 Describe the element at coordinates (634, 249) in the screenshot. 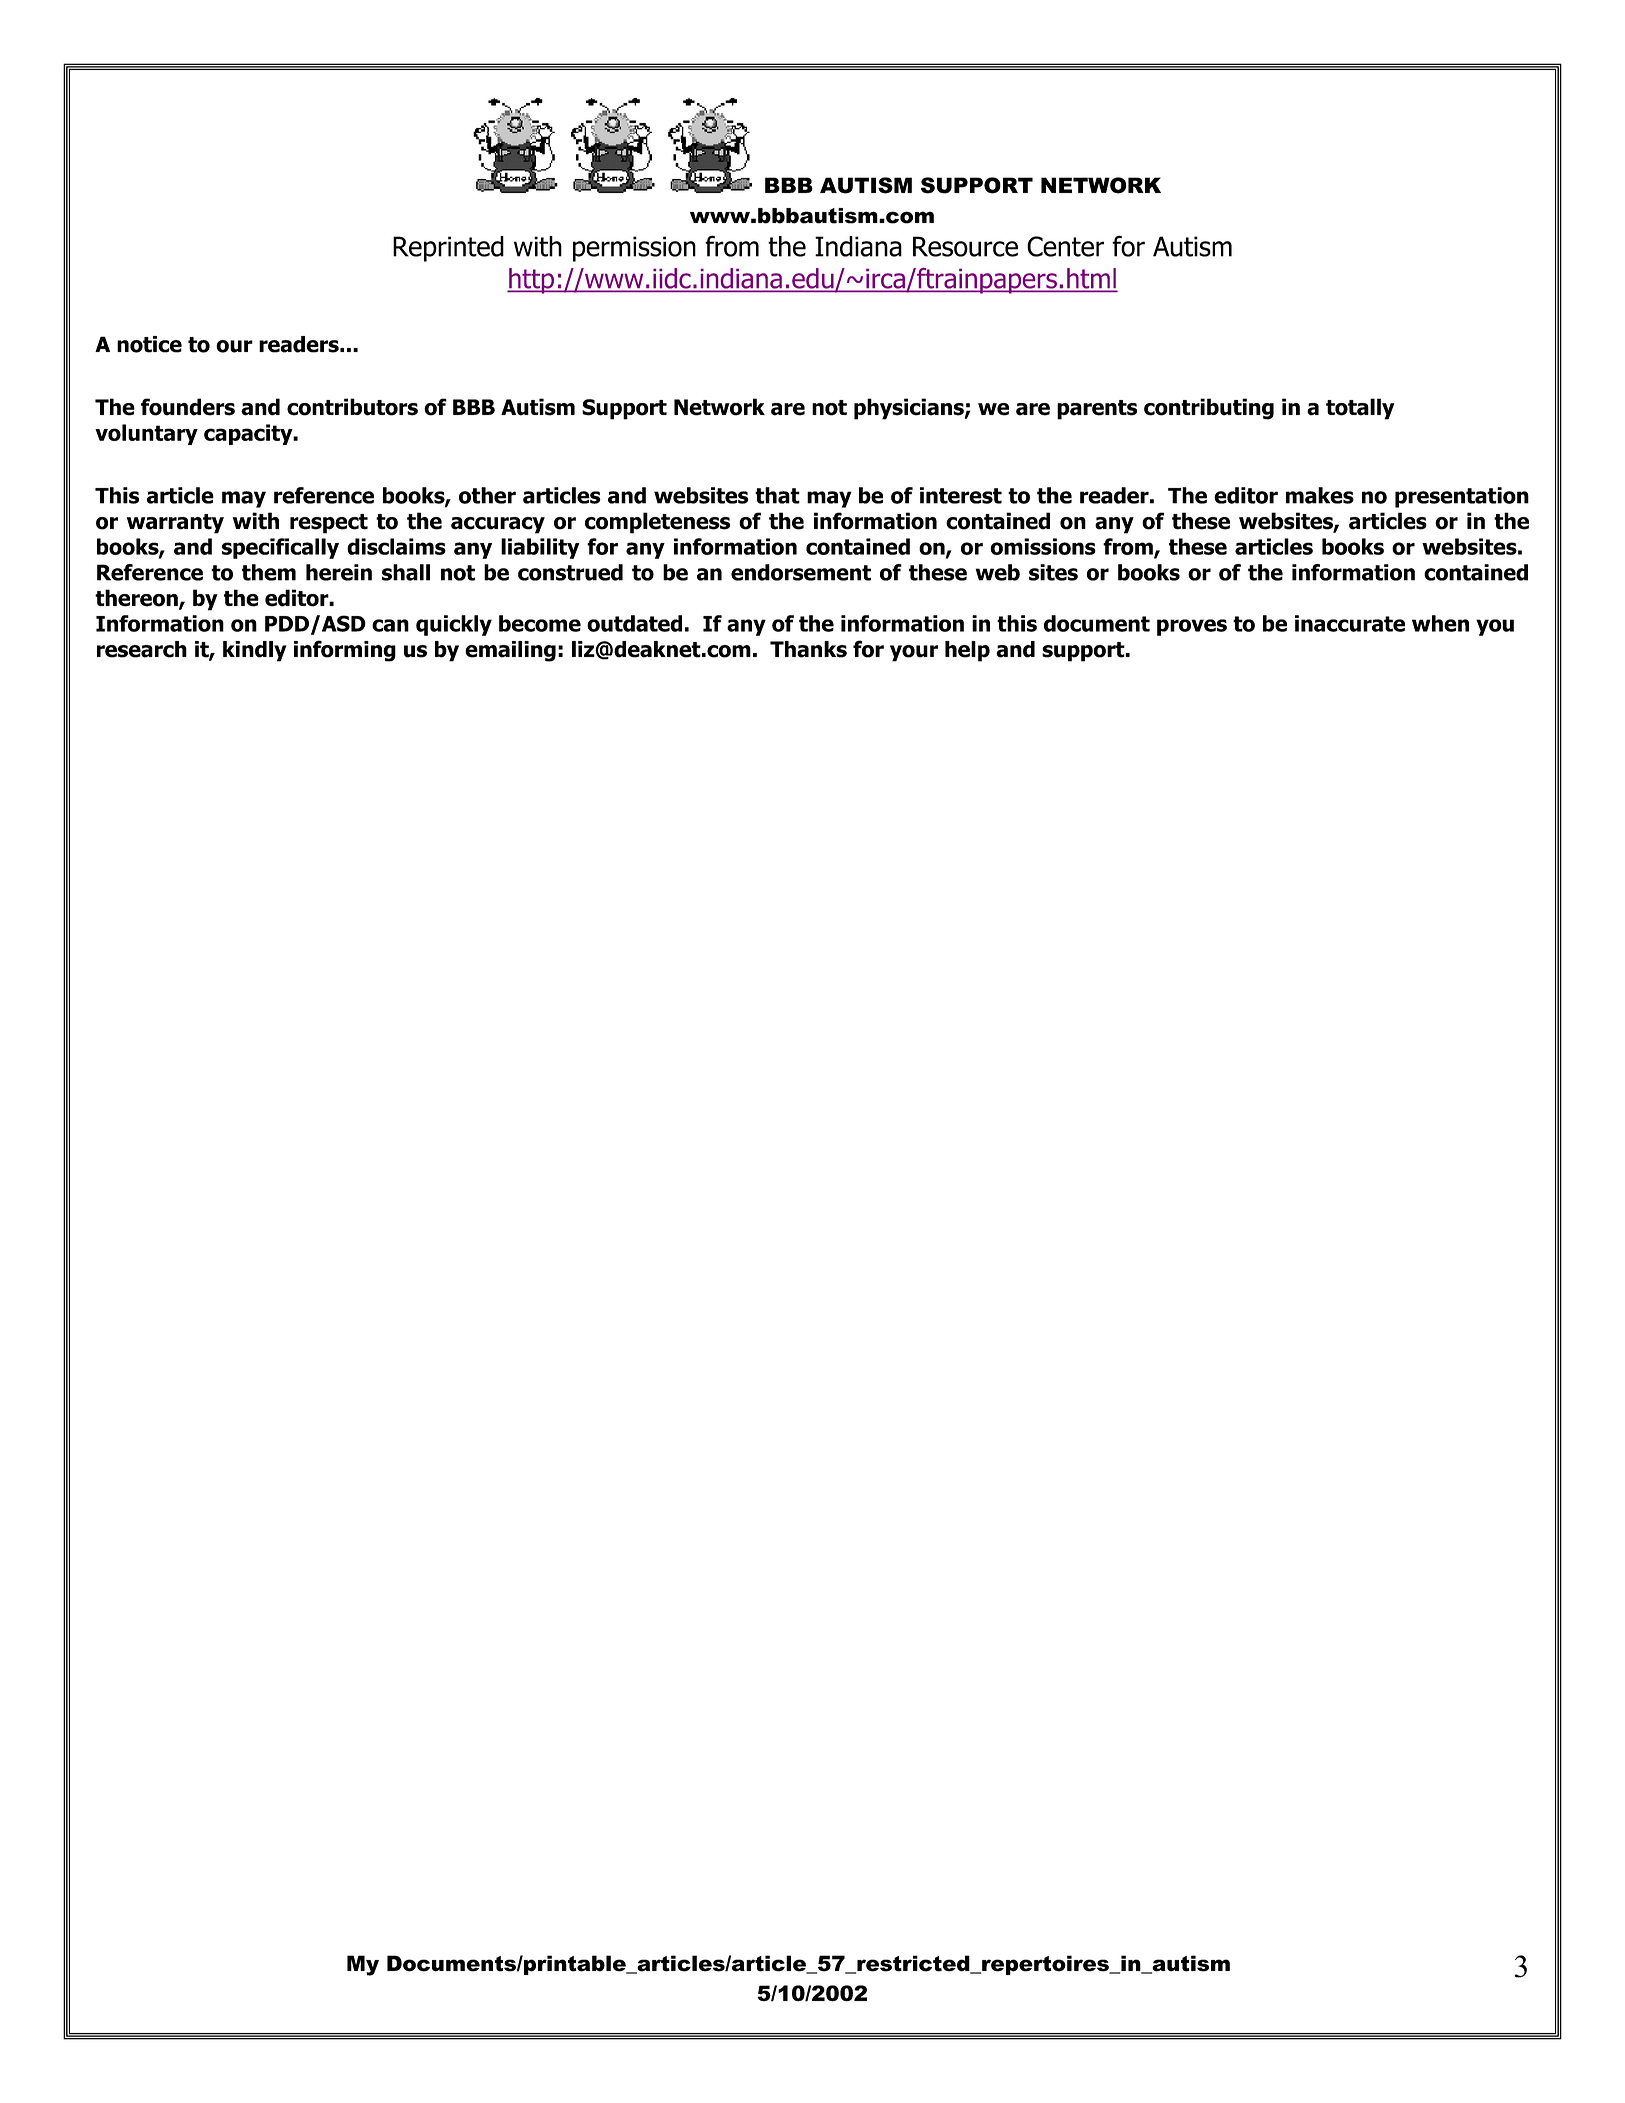

I see `permission` at that location.
